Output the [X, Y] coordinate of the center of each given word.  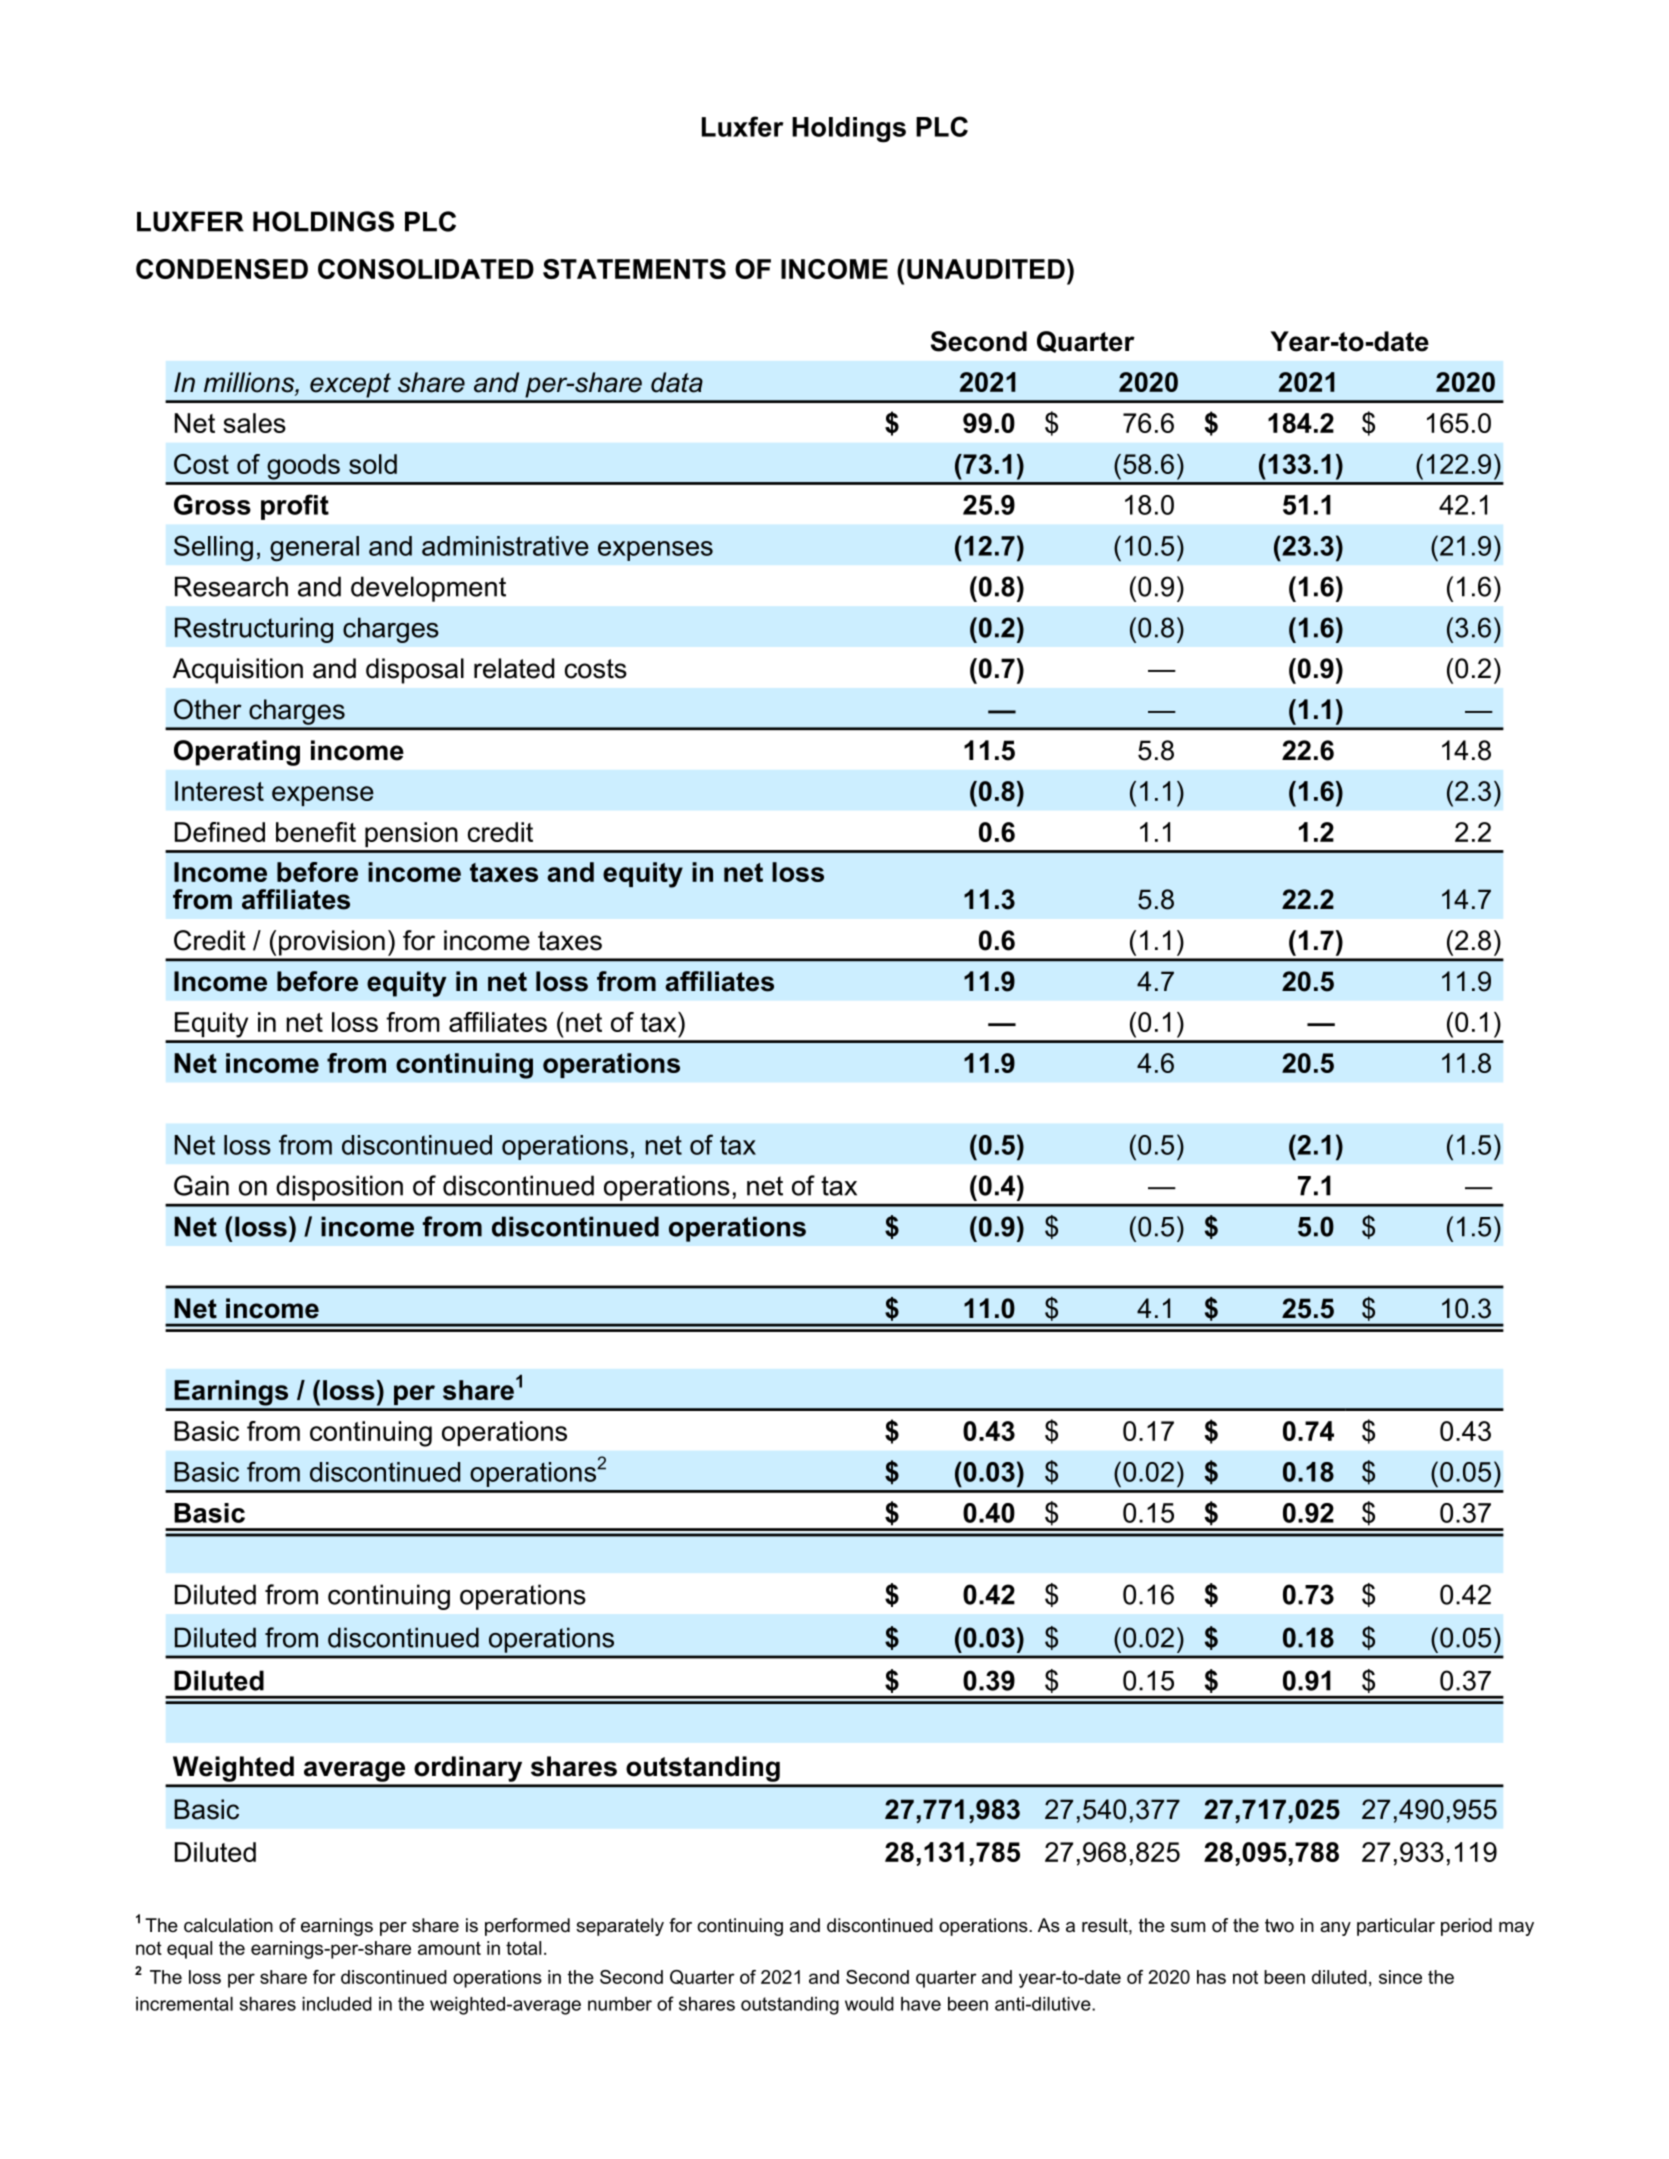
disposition [340, 1188]
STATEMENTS [634, 269]
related [514, 668]
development [428, 589]
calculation [228, 1925]
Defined [220, 832]
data [677, 382]
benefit [316, 832]
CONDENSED [222, 269]
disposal [415, 671]
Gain [201, 1185]
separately [620, 1927]
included [337, 2004]
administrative [505, 546]
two [1279, 1925]
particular [1396, 1927]
